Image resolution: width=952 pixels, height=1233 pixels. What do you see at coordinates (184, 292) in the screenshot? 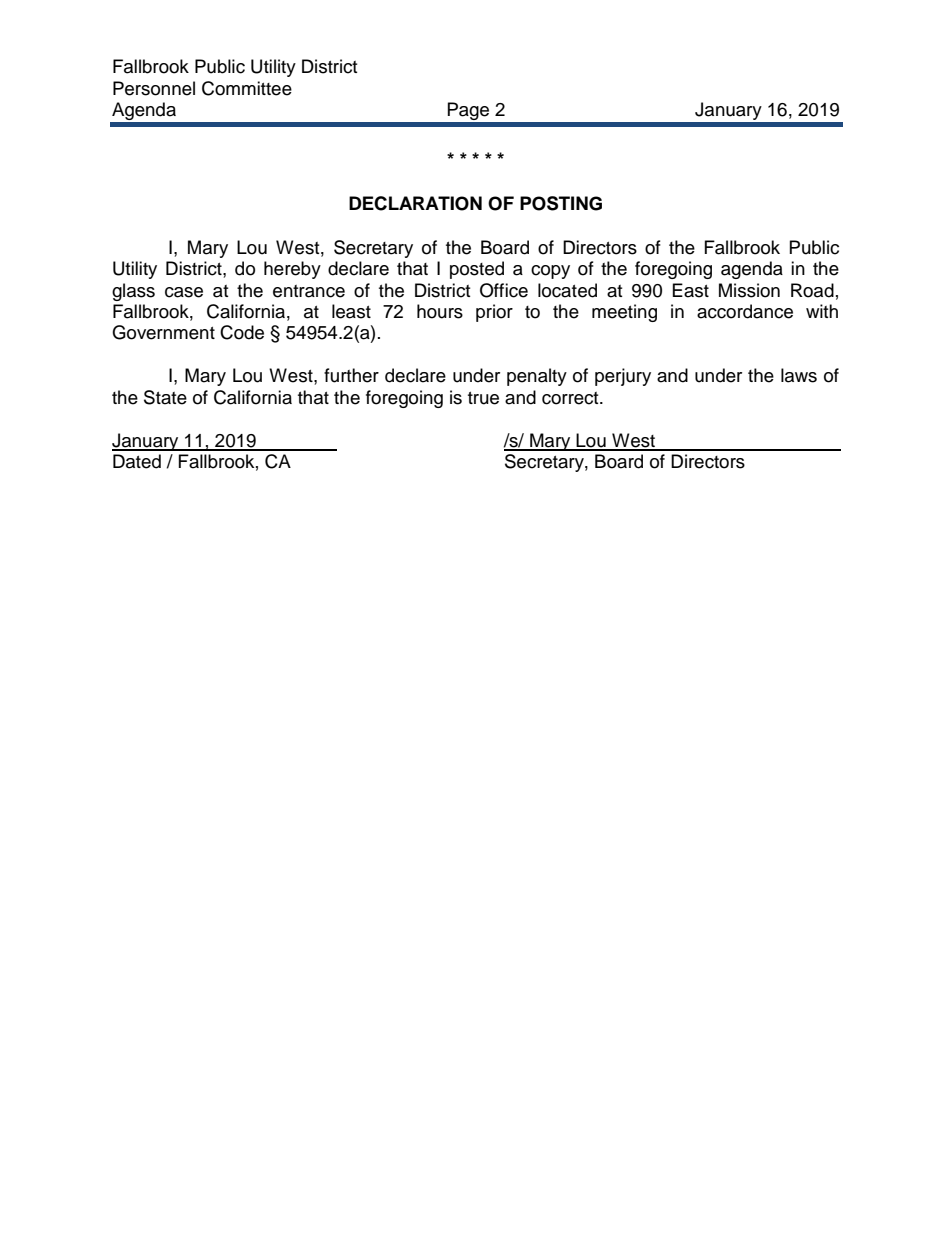
I see `case` at bounding box center [184, 292].
